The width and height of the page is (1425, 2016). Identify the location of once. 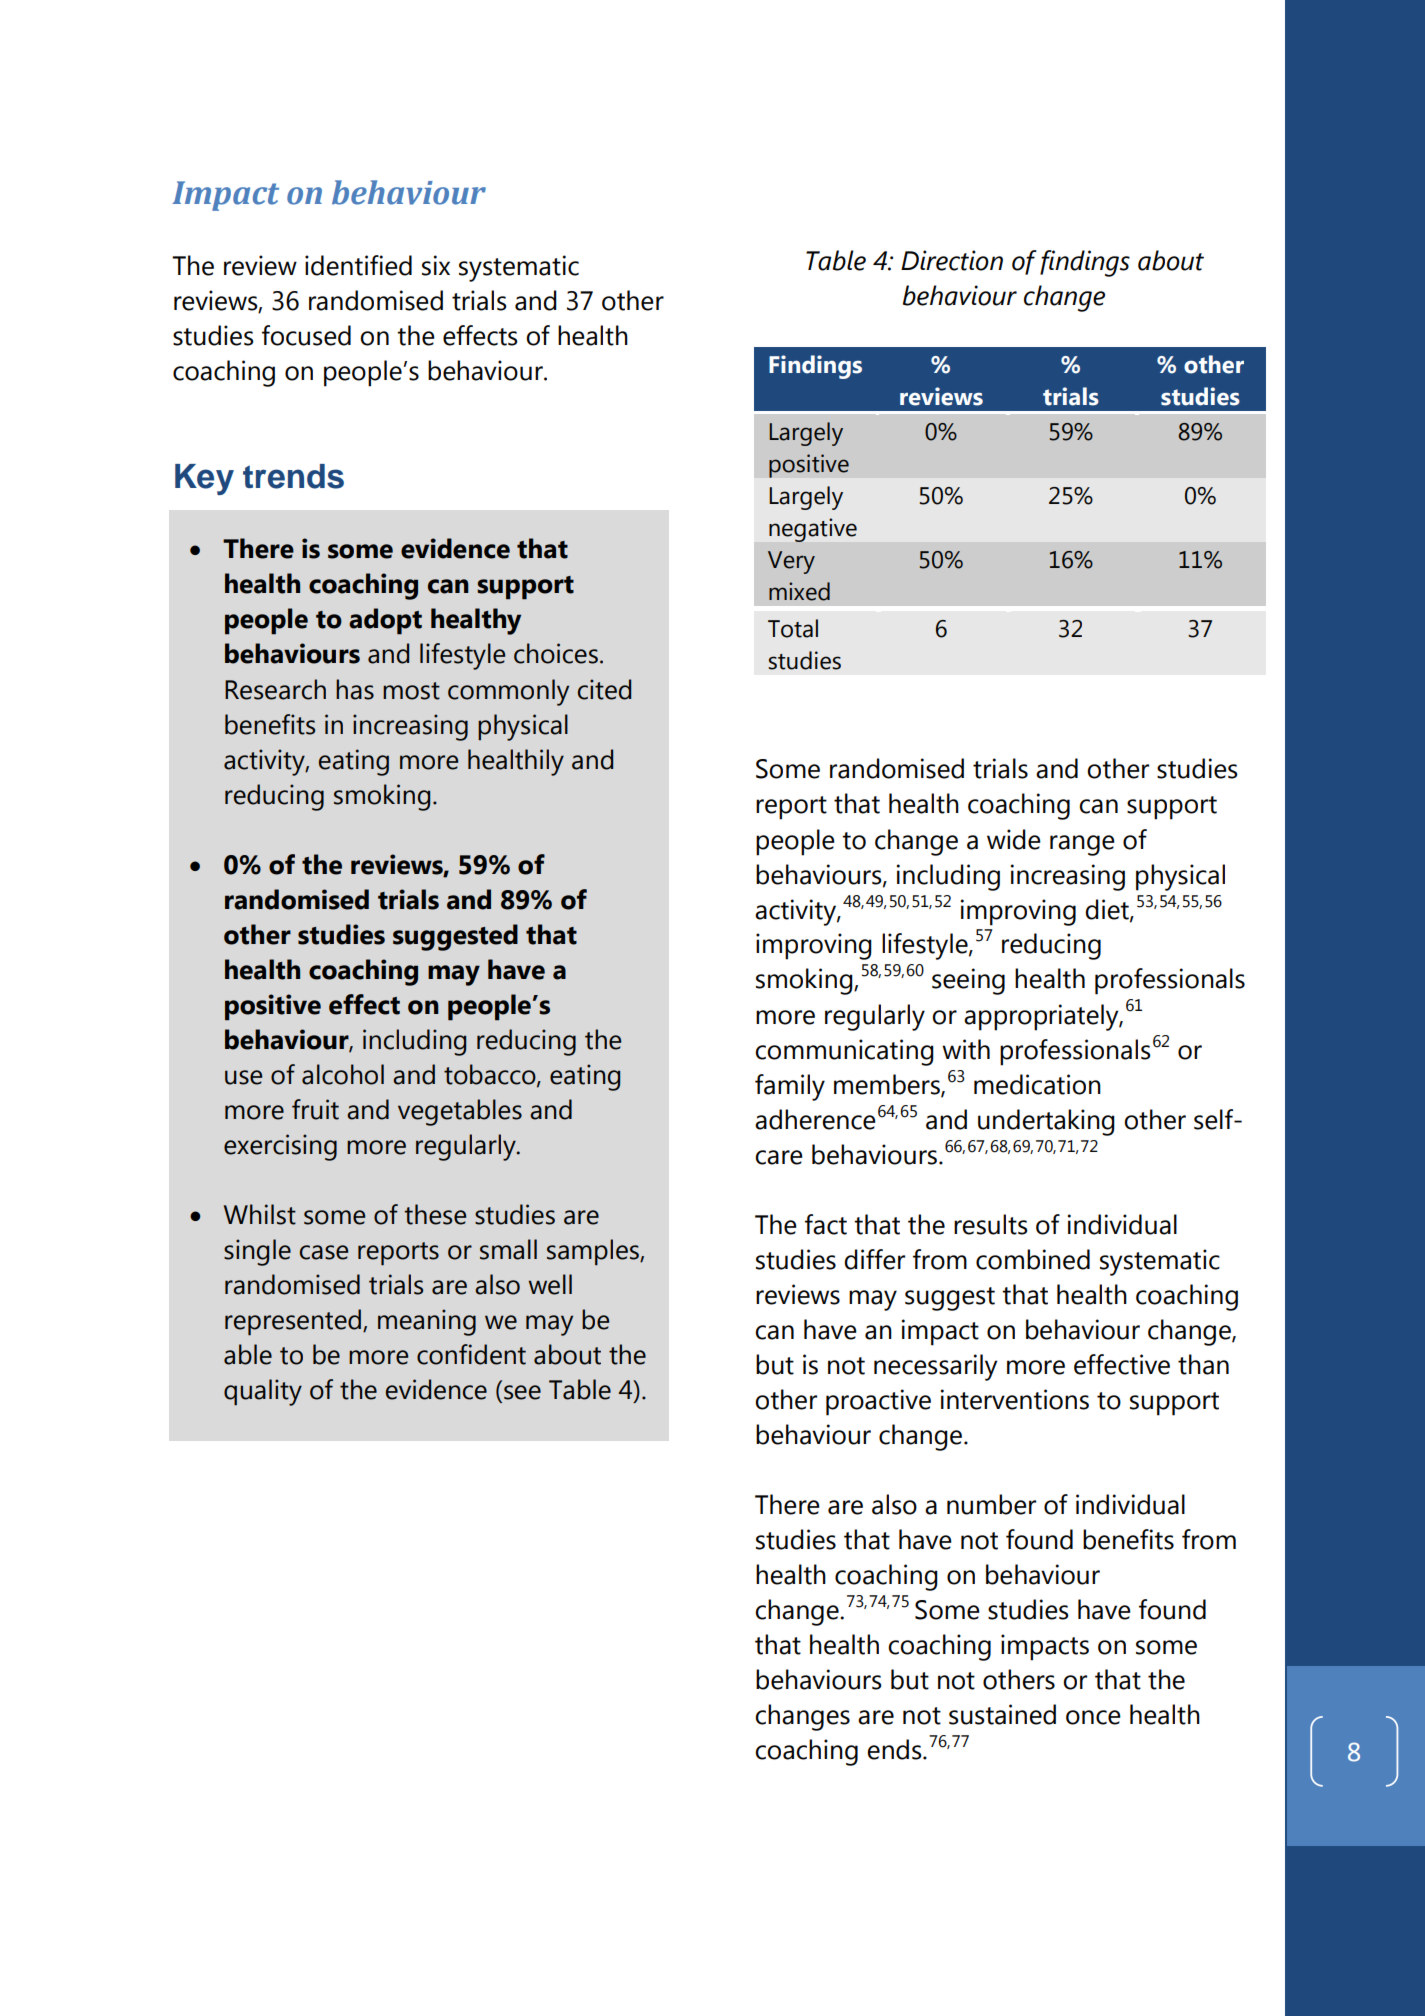
(1093, 1717).
